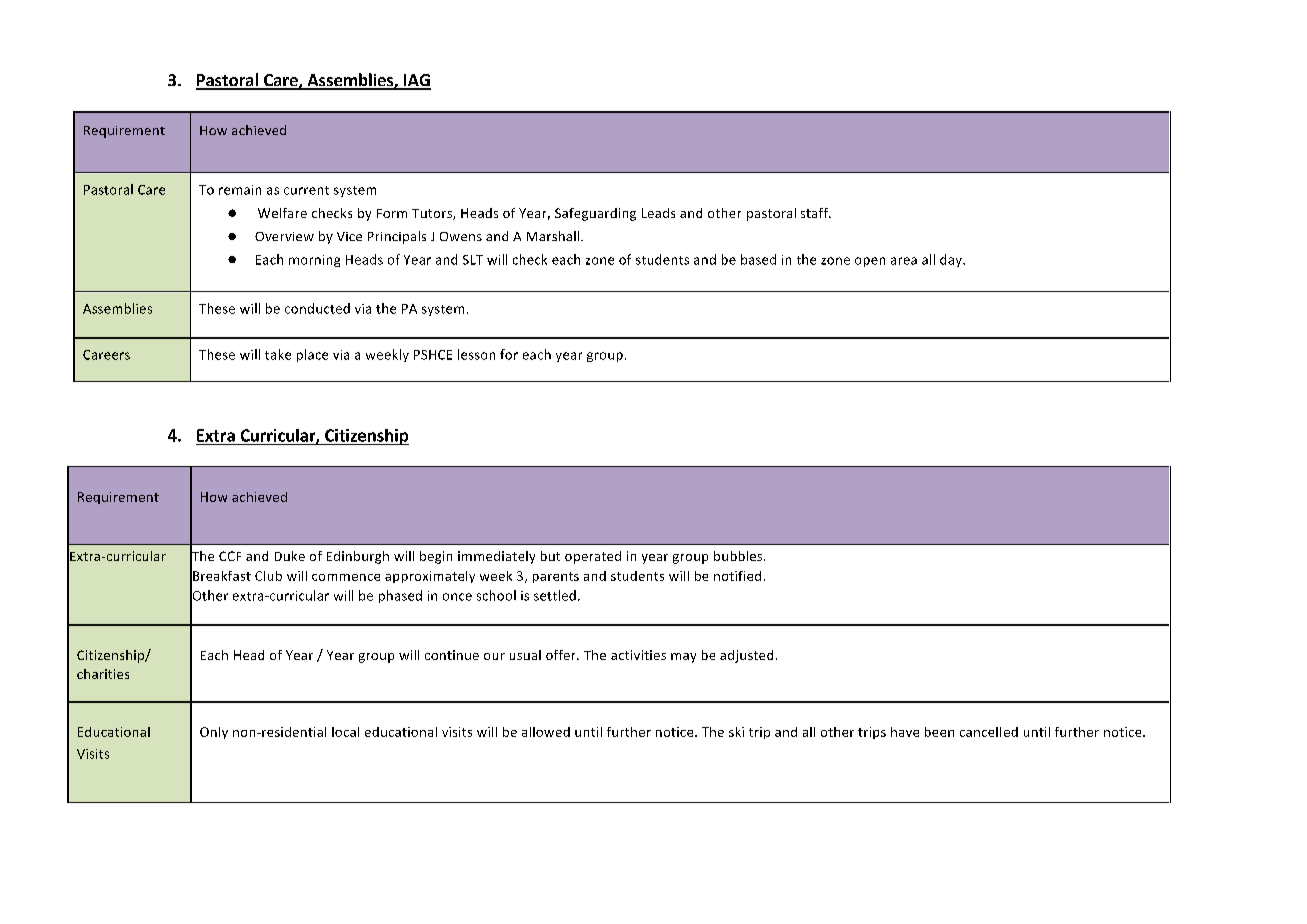  What do you see at coordinates (870, 262) in the image?
I see `open` at bounding box center [870, 262].
